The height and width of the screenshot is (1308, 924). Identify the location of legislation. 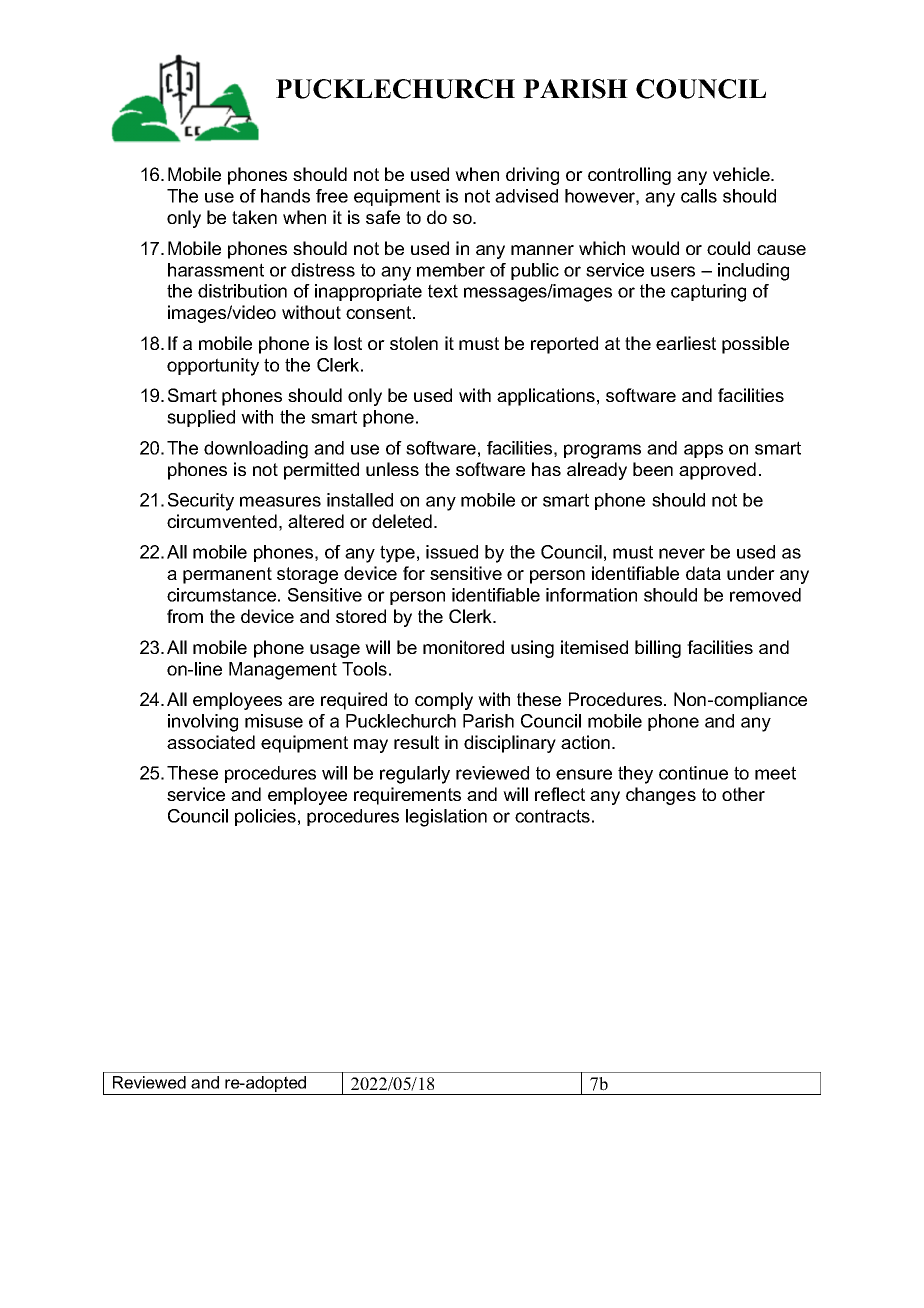
(446, 818).
